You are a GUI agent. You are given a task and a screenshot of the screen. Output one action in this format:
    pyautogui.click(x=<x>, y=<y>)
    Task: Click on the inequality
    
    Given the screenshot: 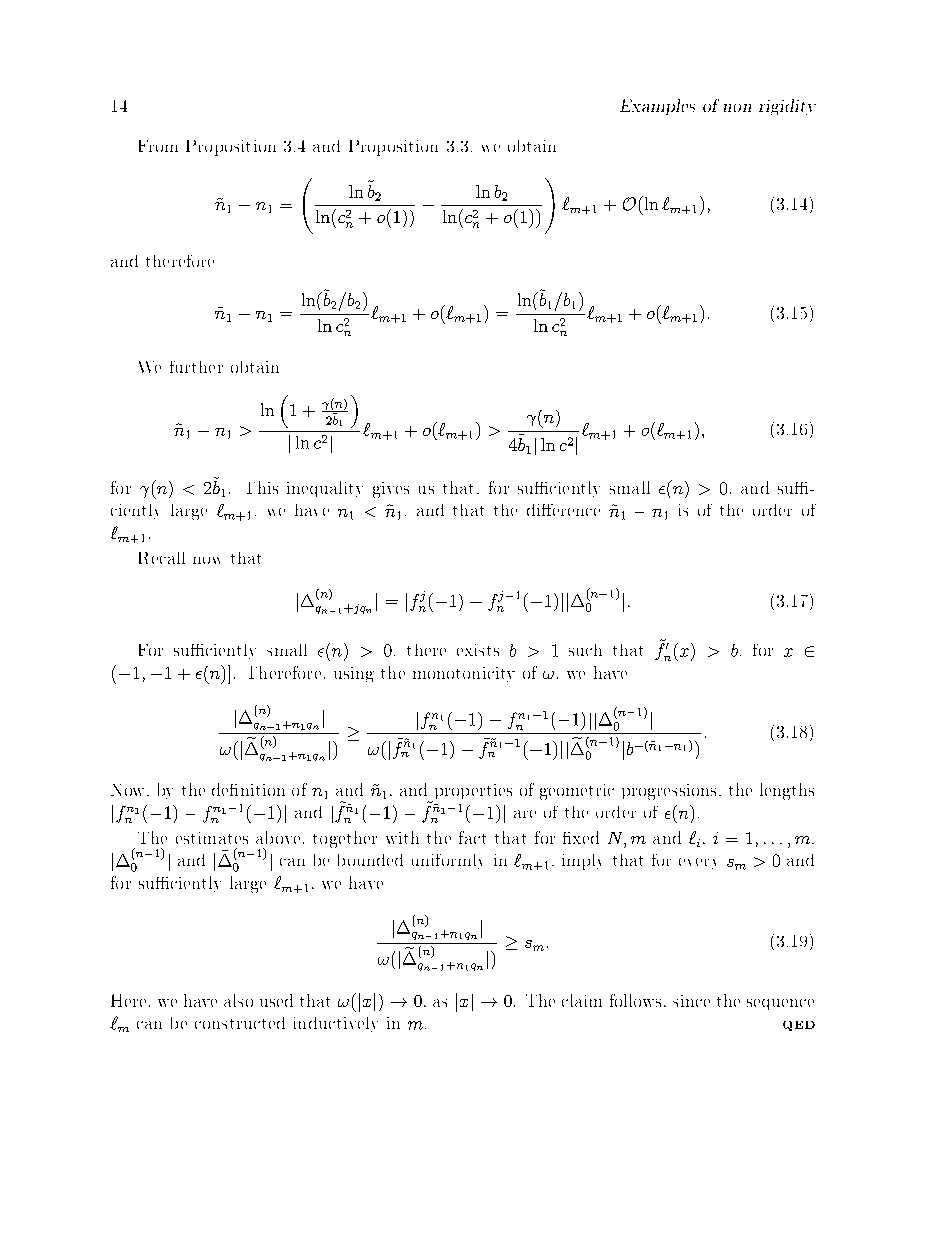 What is the action you would take?
    pyautogui.click(x=325, y=489)
